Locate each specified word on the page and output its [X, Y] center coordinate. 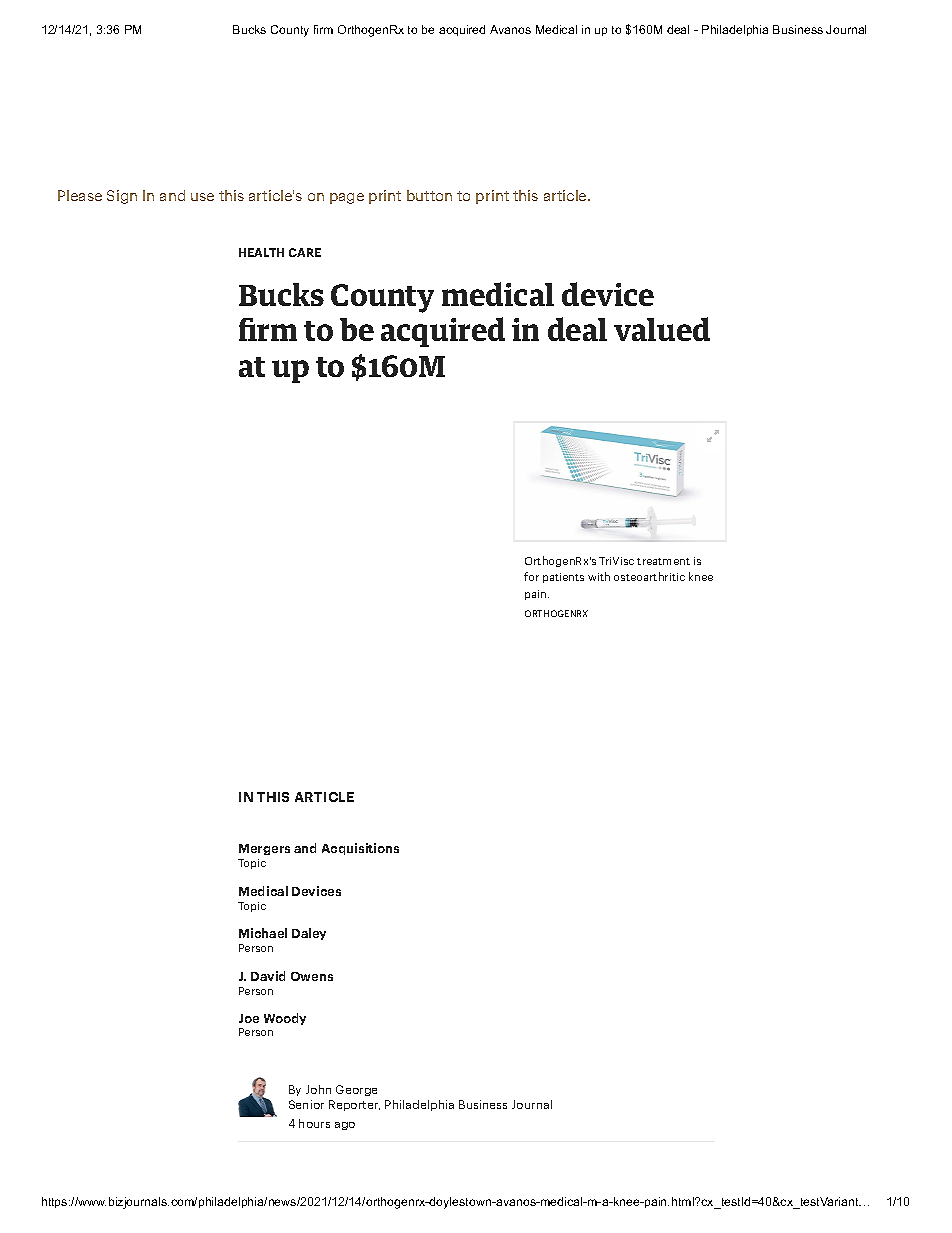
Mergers [264, 849]
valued [662, 329]
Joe [249, 1018]
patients [563, 578]
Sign [122, 197]
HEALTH [261, 252]
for [531, 576]
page [347, 198]
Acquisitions [360, 849]
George [356, 1090]
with [599, 576]
